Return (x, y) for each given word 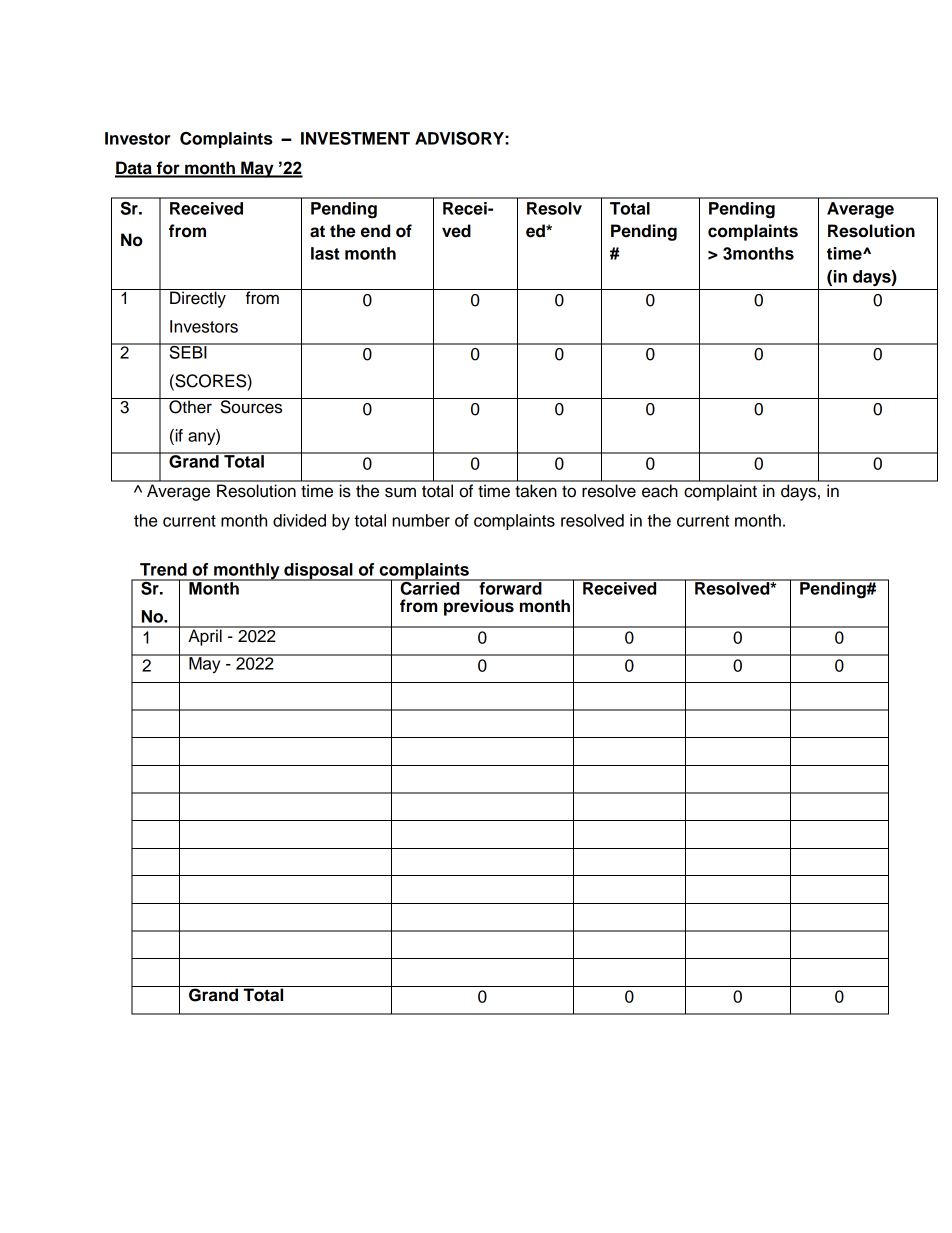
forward (510, 587)
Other (190, 406)
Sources (251, 406)
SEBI (188, 351)
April (205, 636)
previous (479, 607)
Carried (430, 587)
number (421, 520)
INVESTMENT (355, 138)
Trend (163, 569)
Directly (198, 298)
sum (400, 492)
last (325, 253)
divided (299, 520)
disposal (318, 572)
